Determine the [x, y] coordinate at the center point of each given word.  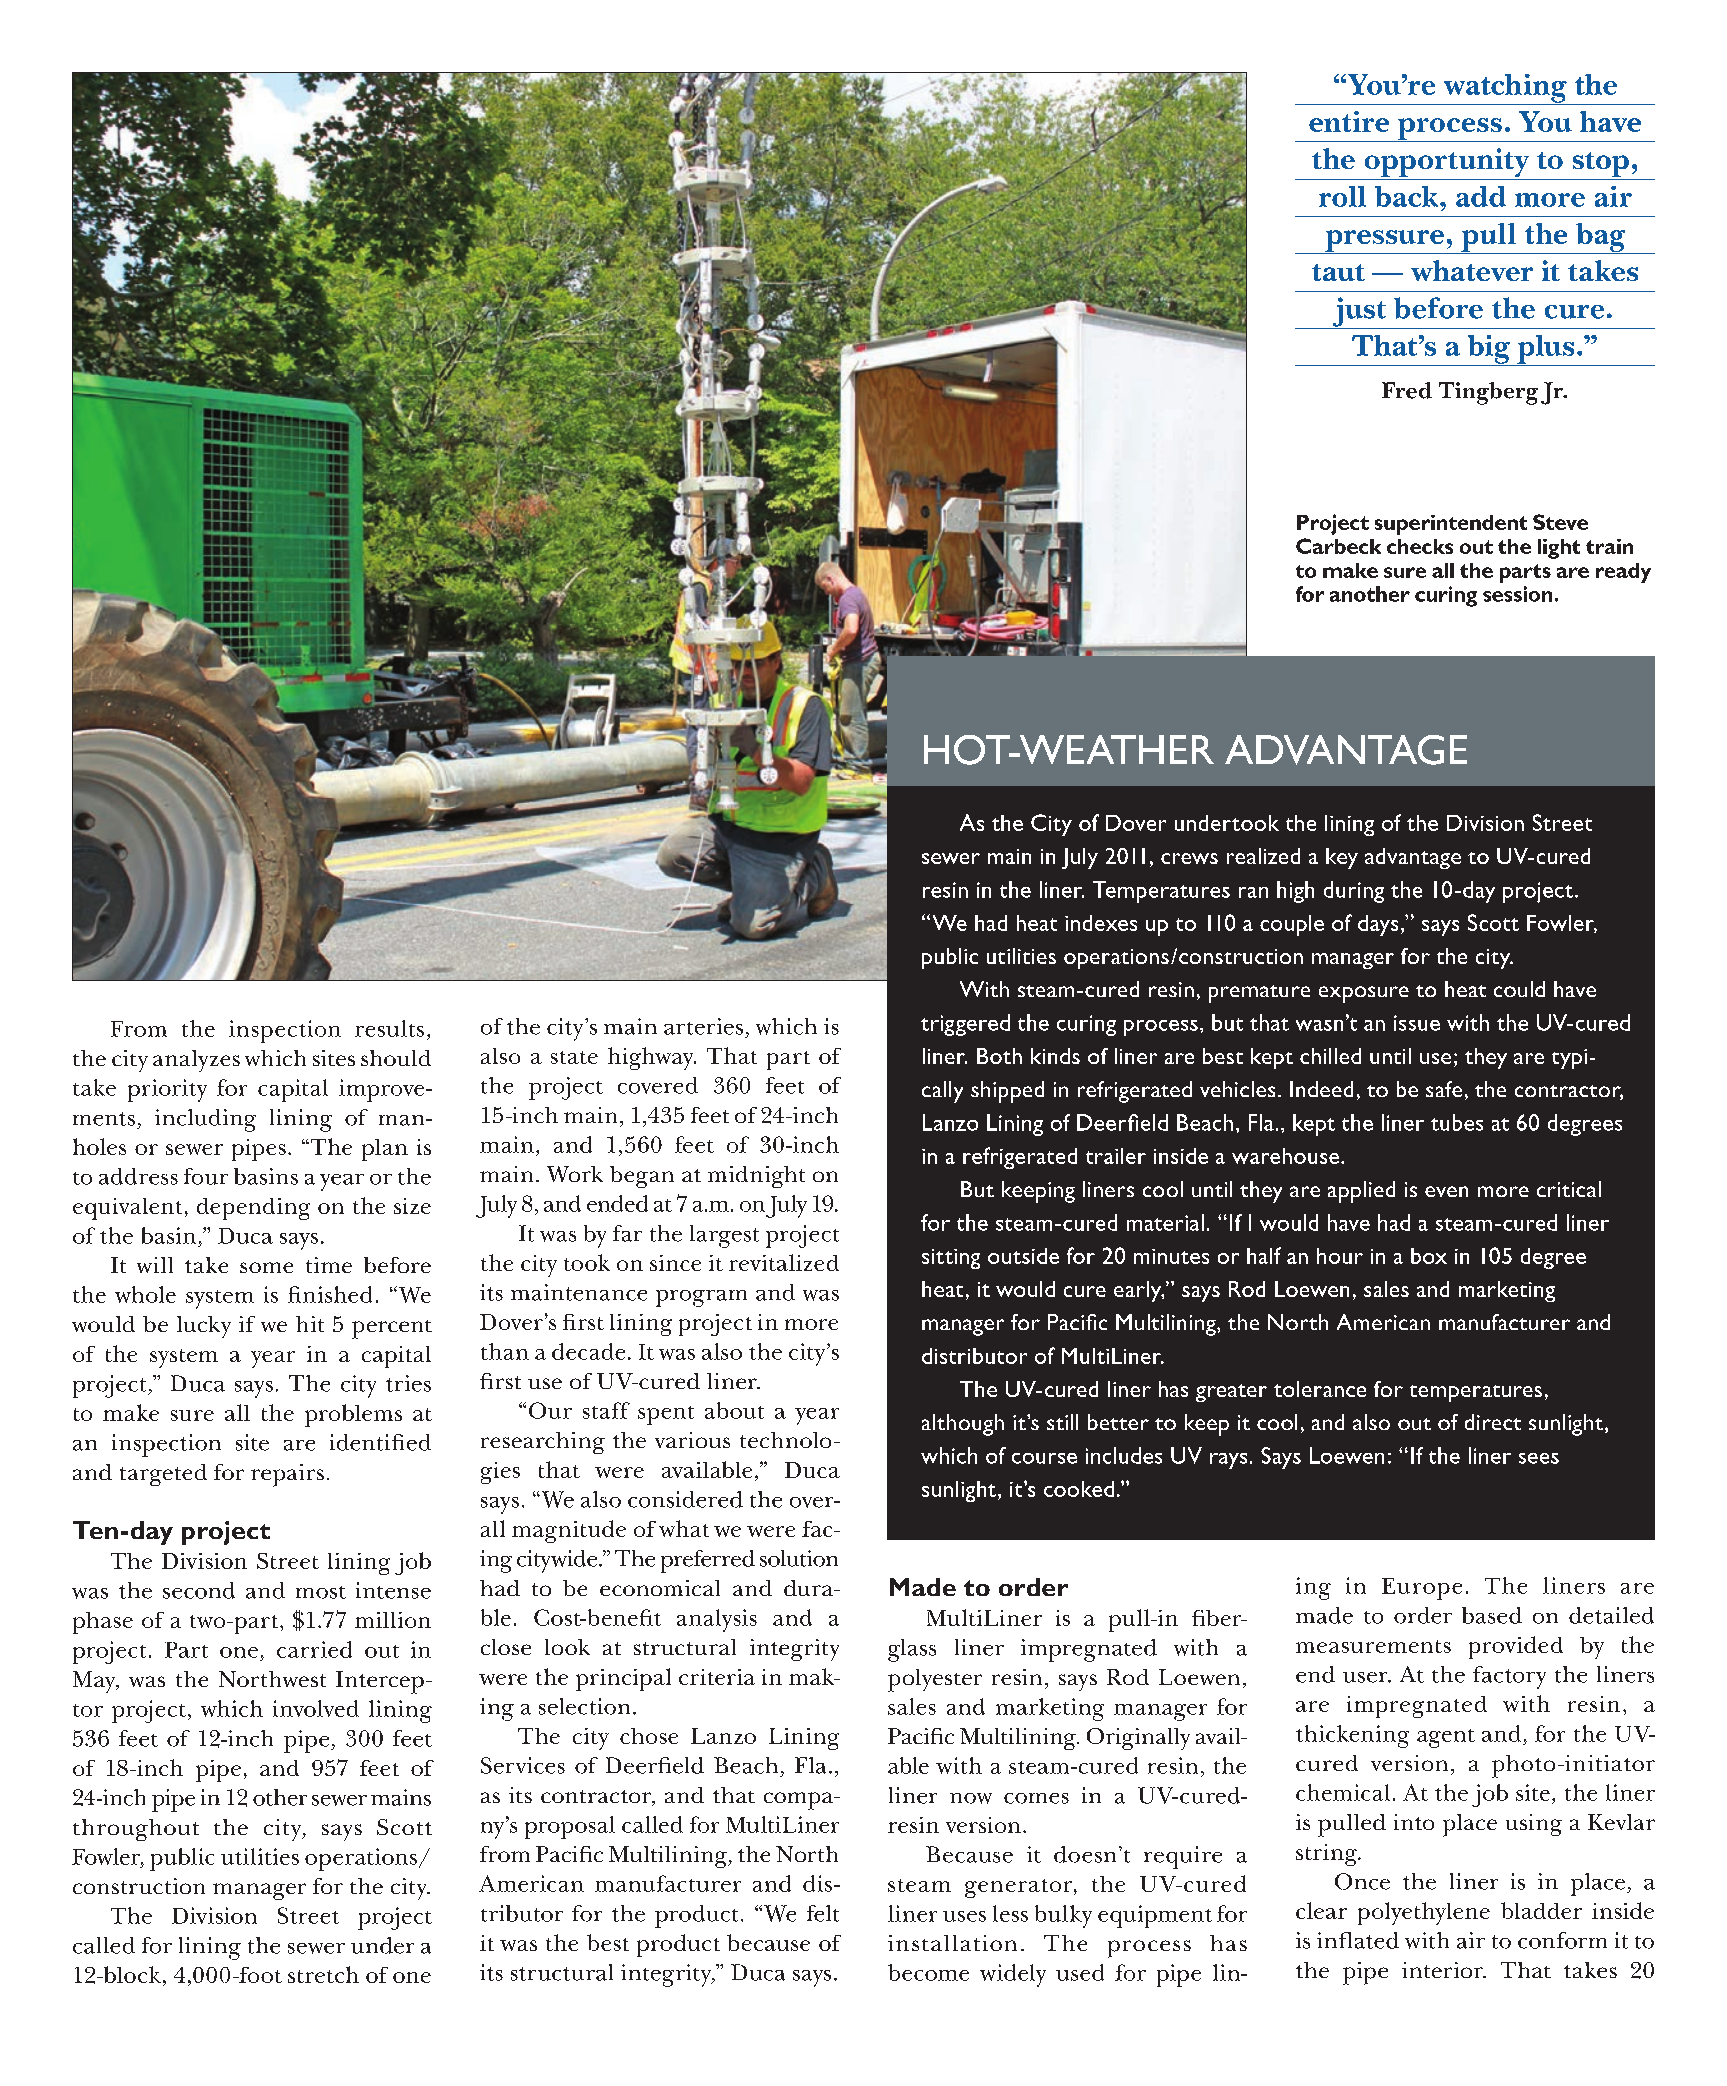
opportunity [1447, 164]
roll [1342, 196]
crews [1189, 858]
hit [310, 1324]
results [389, 1028]
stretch [323, 1974]
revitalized [784, 1262]
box [1429, 1256]
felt [823, 1913]
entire [1349, 121]
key [1342, 858]
